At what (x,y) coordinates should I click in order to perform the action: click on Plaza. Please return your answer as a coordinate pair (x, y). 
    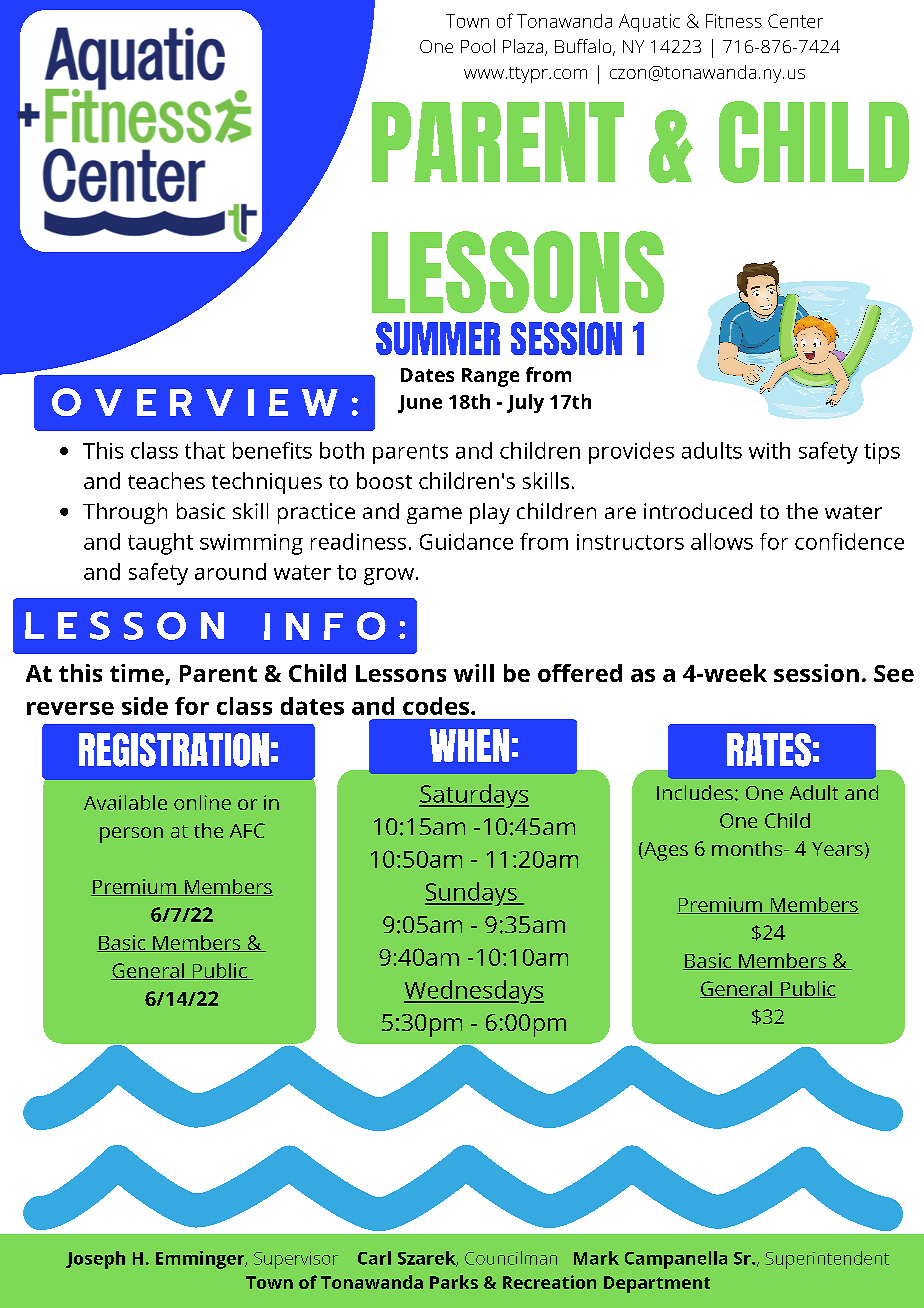
    Looking at the image, I should click on (523, 46).
